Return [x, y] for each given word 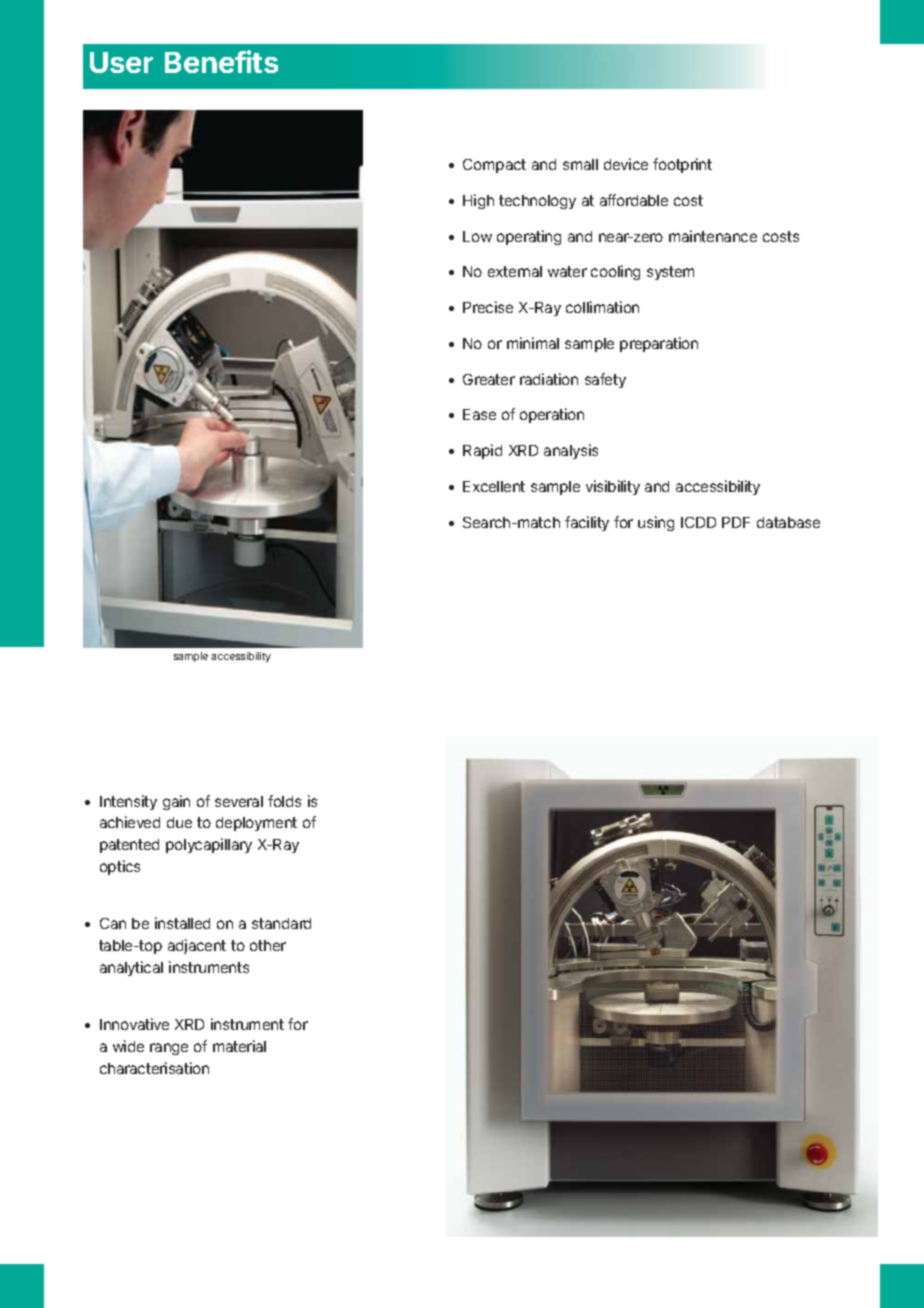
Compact [494, 166]
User [121, 62]
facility [587, 523]
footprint [682, 165]
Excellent [494, 486]
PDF [736, 522]
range [169, 1049]
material [239, 1046]
